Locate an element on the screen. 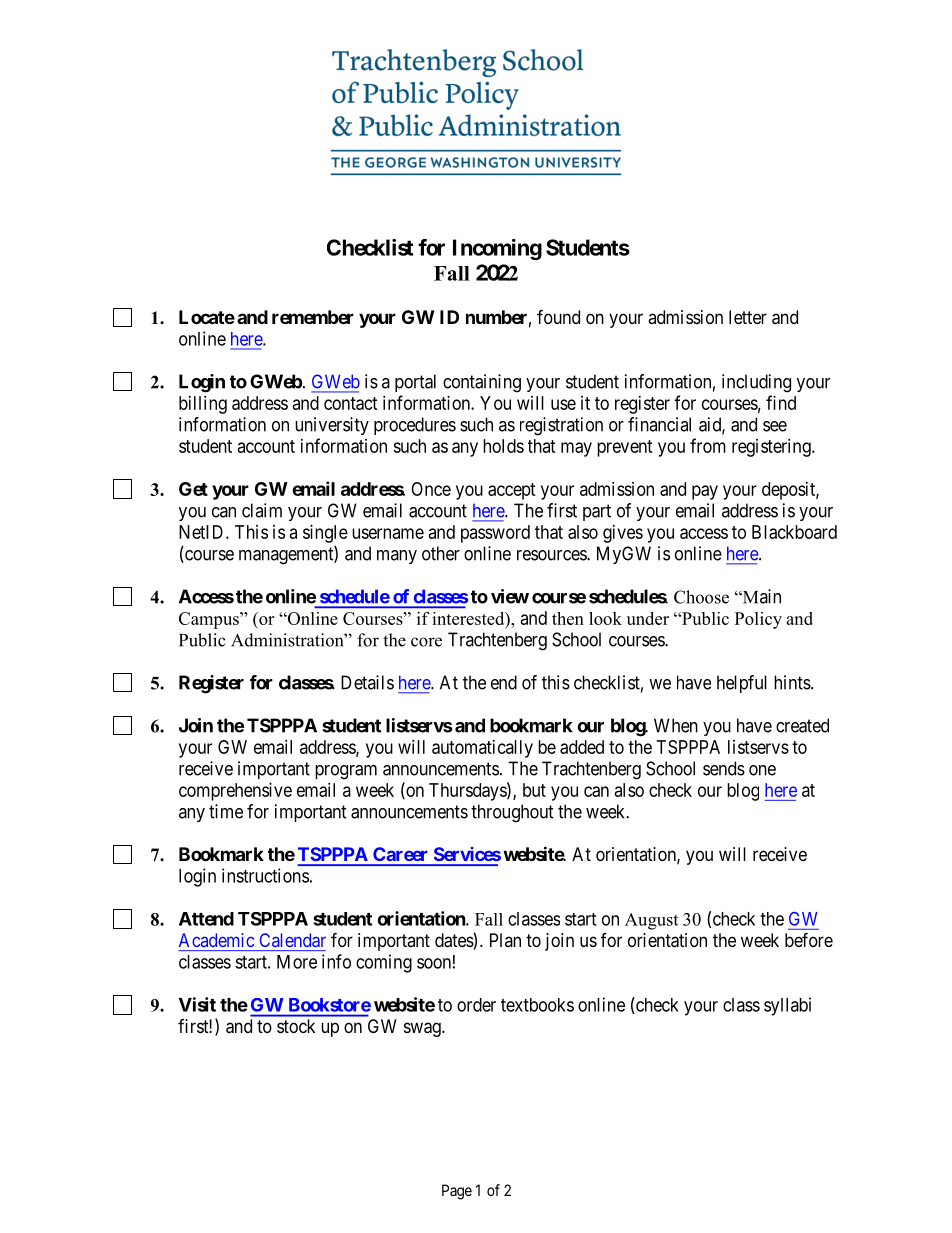 Image resolution: width=952 pixels, height=1233 pixels. remember is located at coordinates (313, 317).
